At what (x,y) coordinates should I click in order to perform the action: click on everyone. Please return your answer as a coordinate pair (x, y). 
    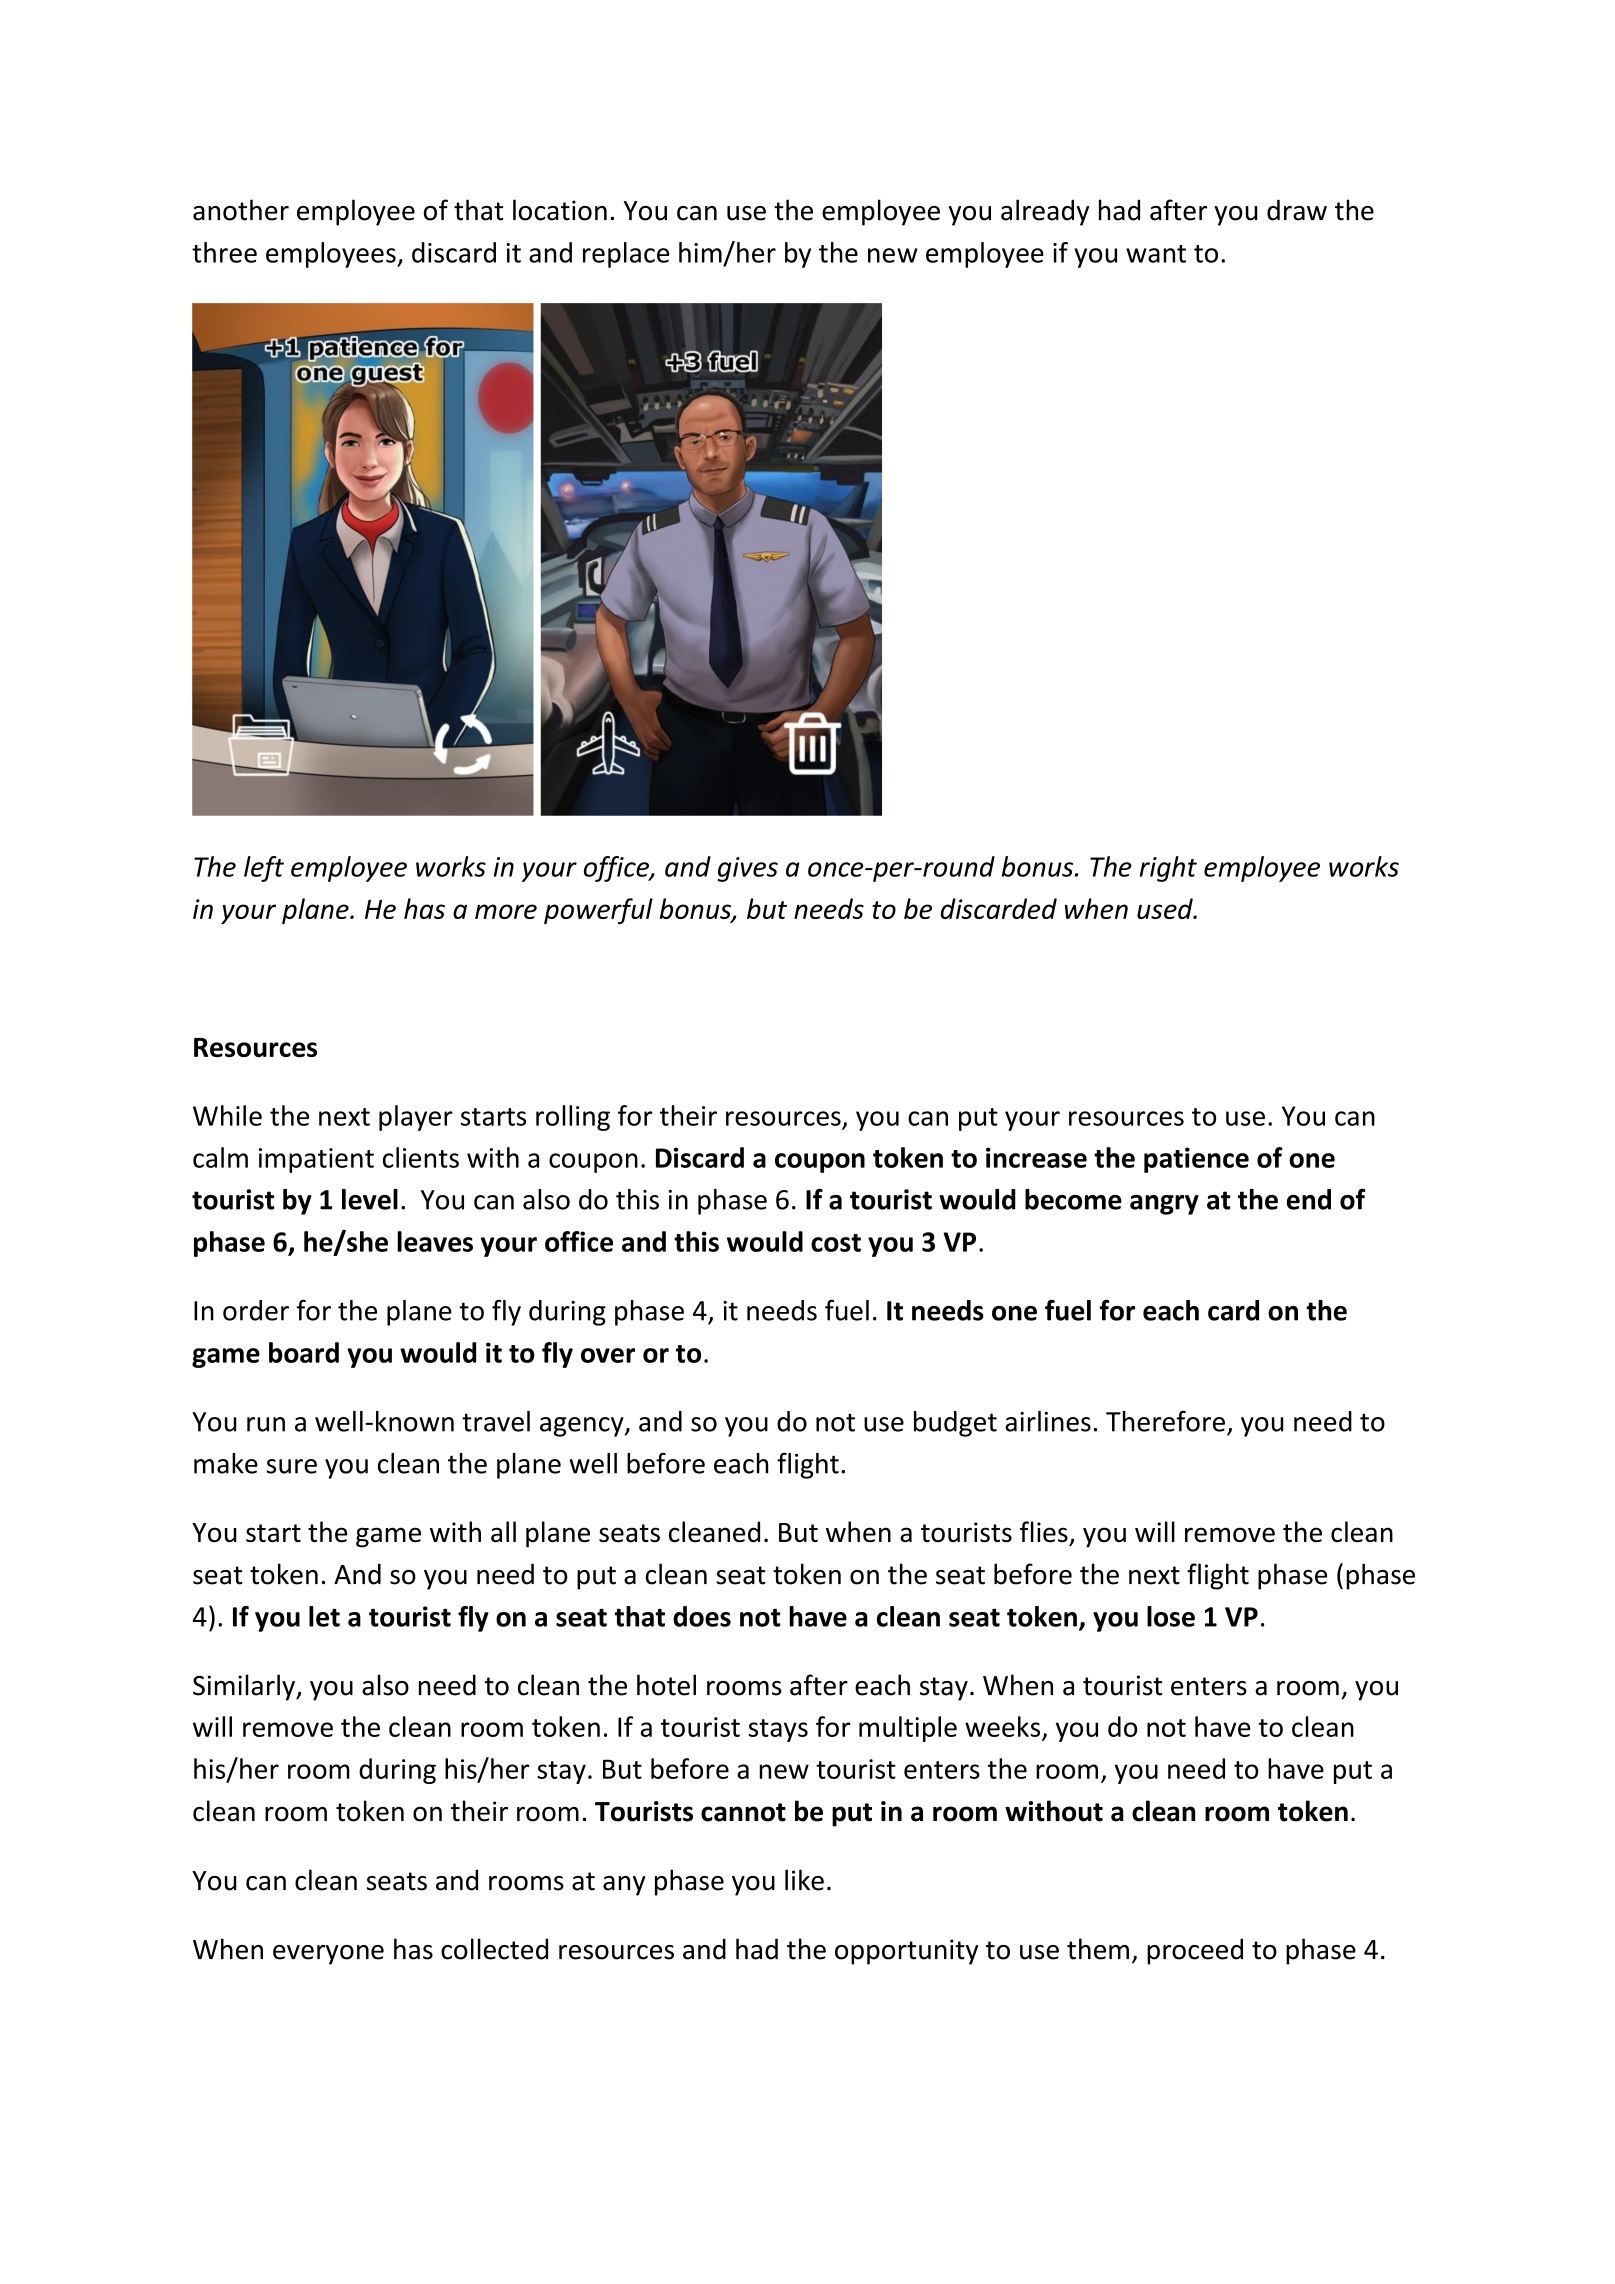
    Looking at the image, I should click on (328, 1955).
